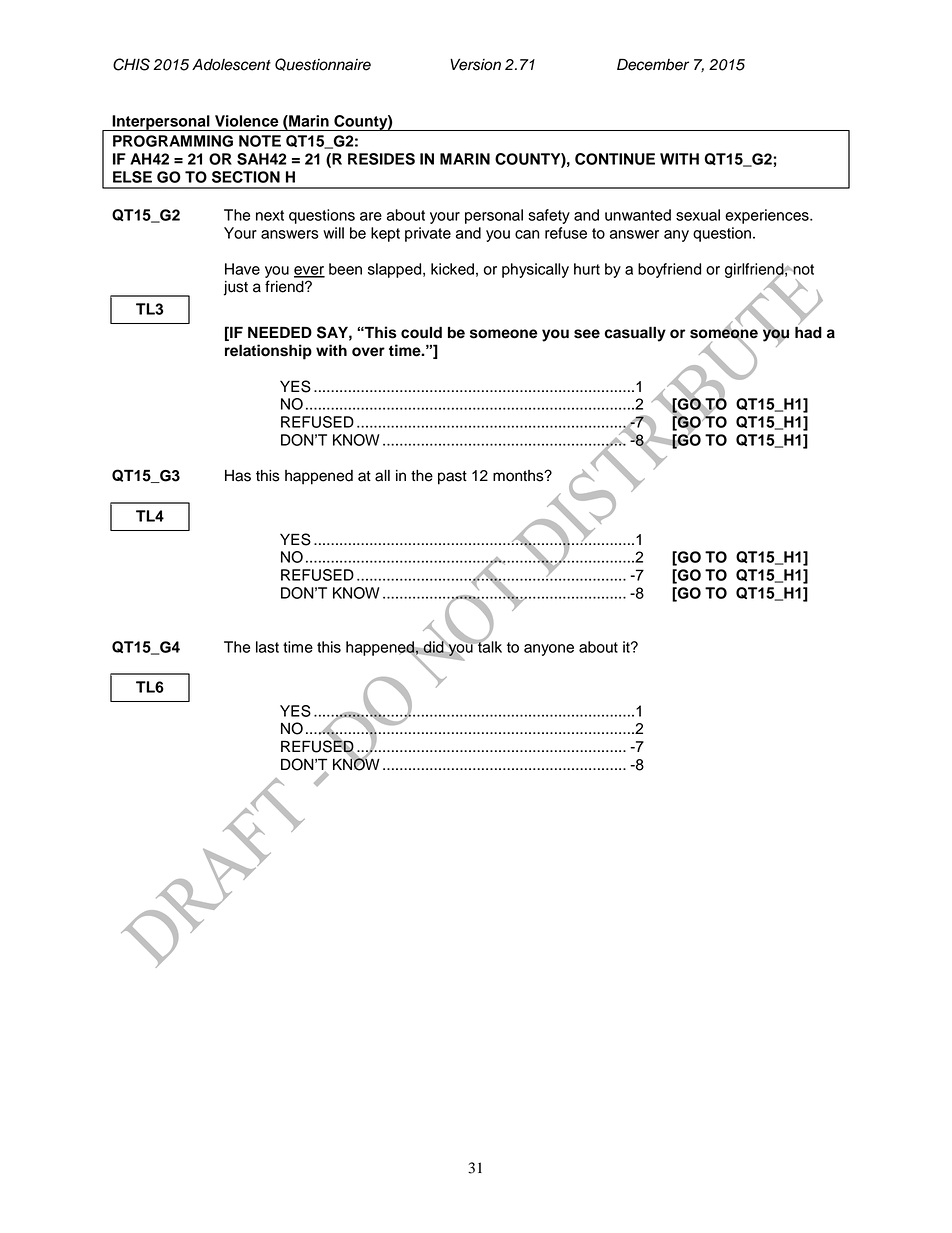 The height and width of the image is (1233, 952). Describe the element at coordinates (635, 334) in the image. I see `casually` at that location.
